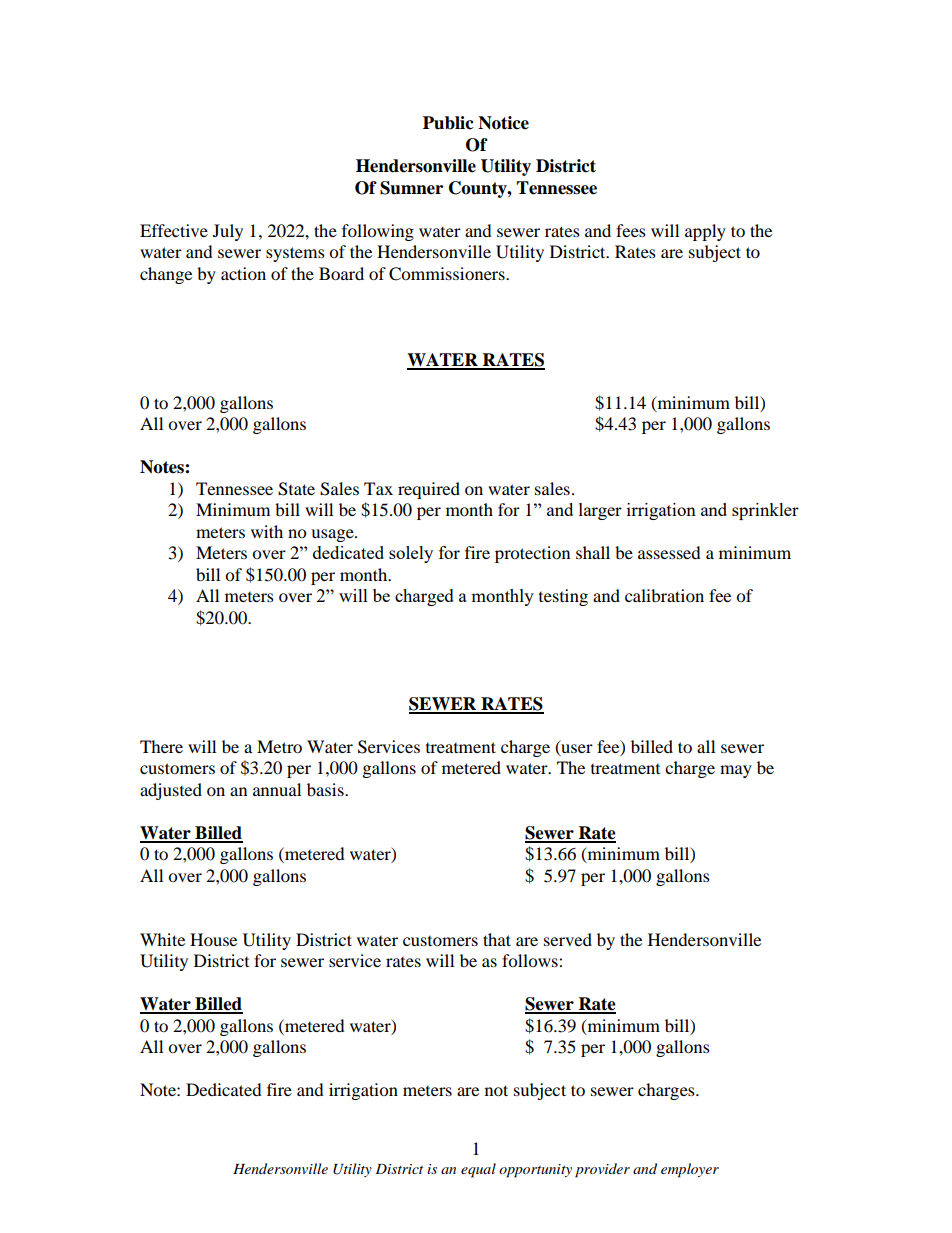  I want to click on House, so click(213, 939).
